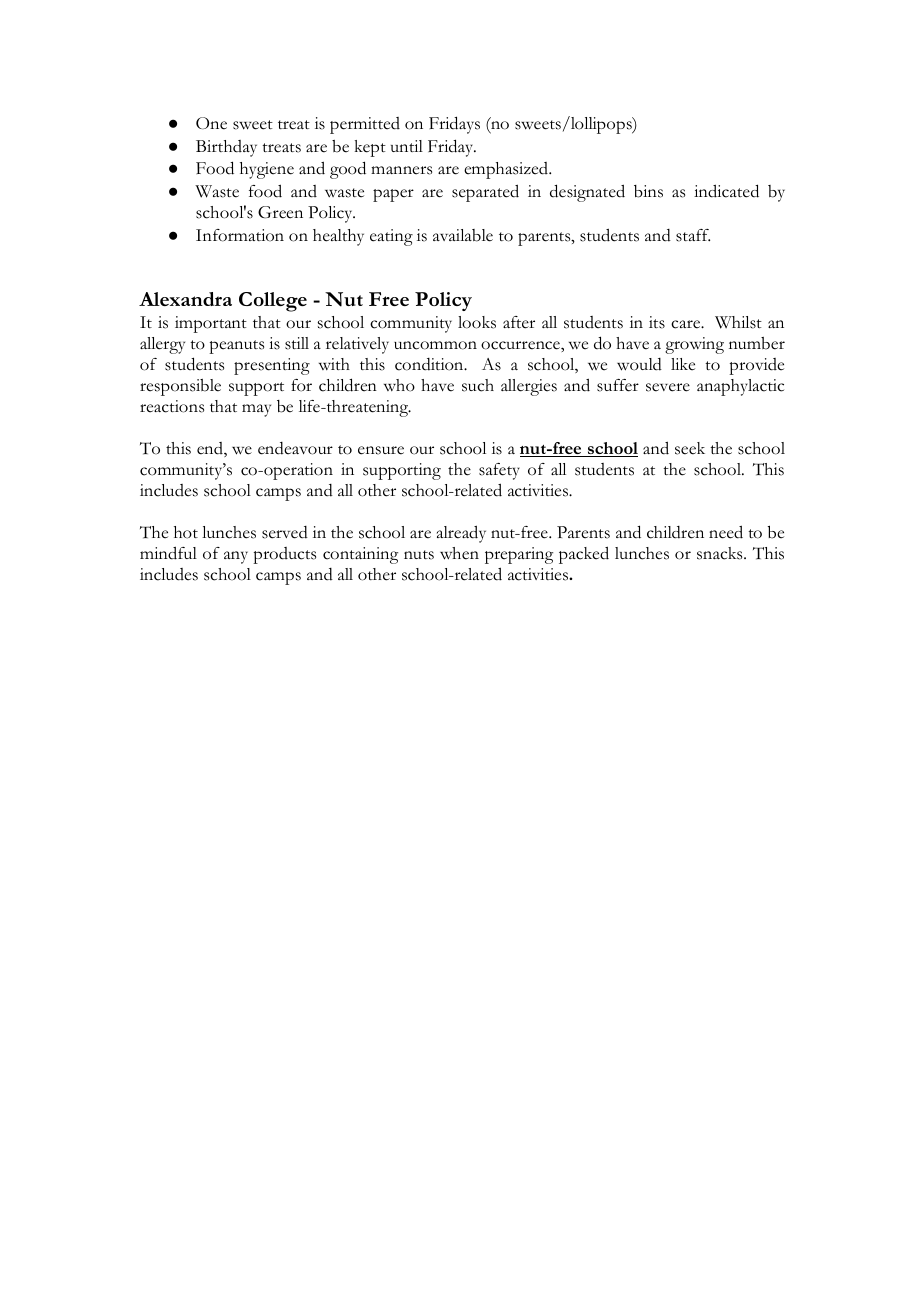 The width and height of the image is (924, 1308). I want to click on any, so click(236, 557).
